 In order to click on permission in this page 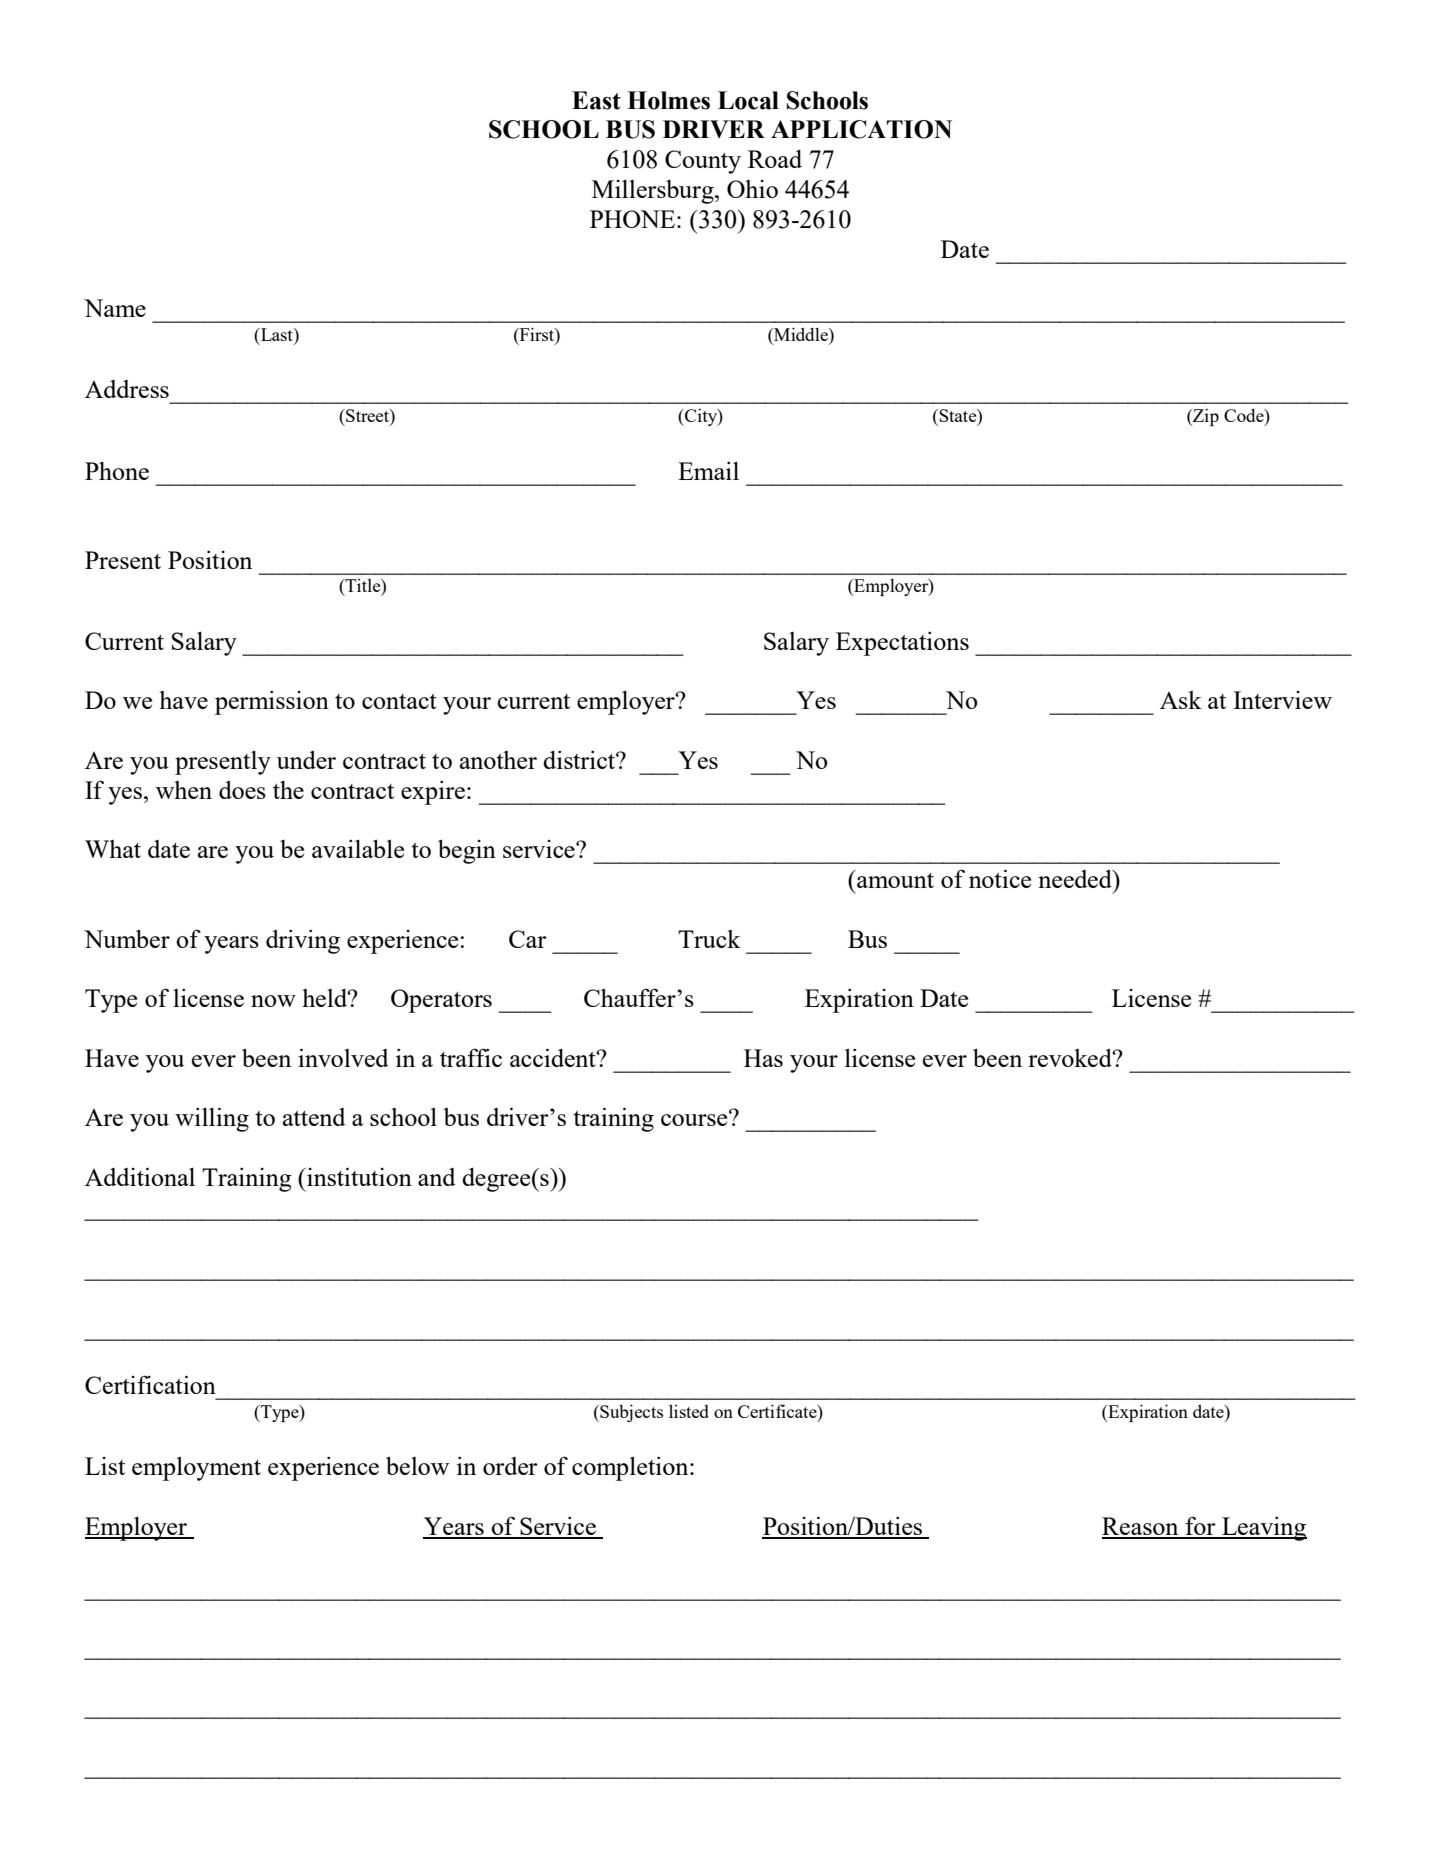, I will do `click(272, 702)`.
